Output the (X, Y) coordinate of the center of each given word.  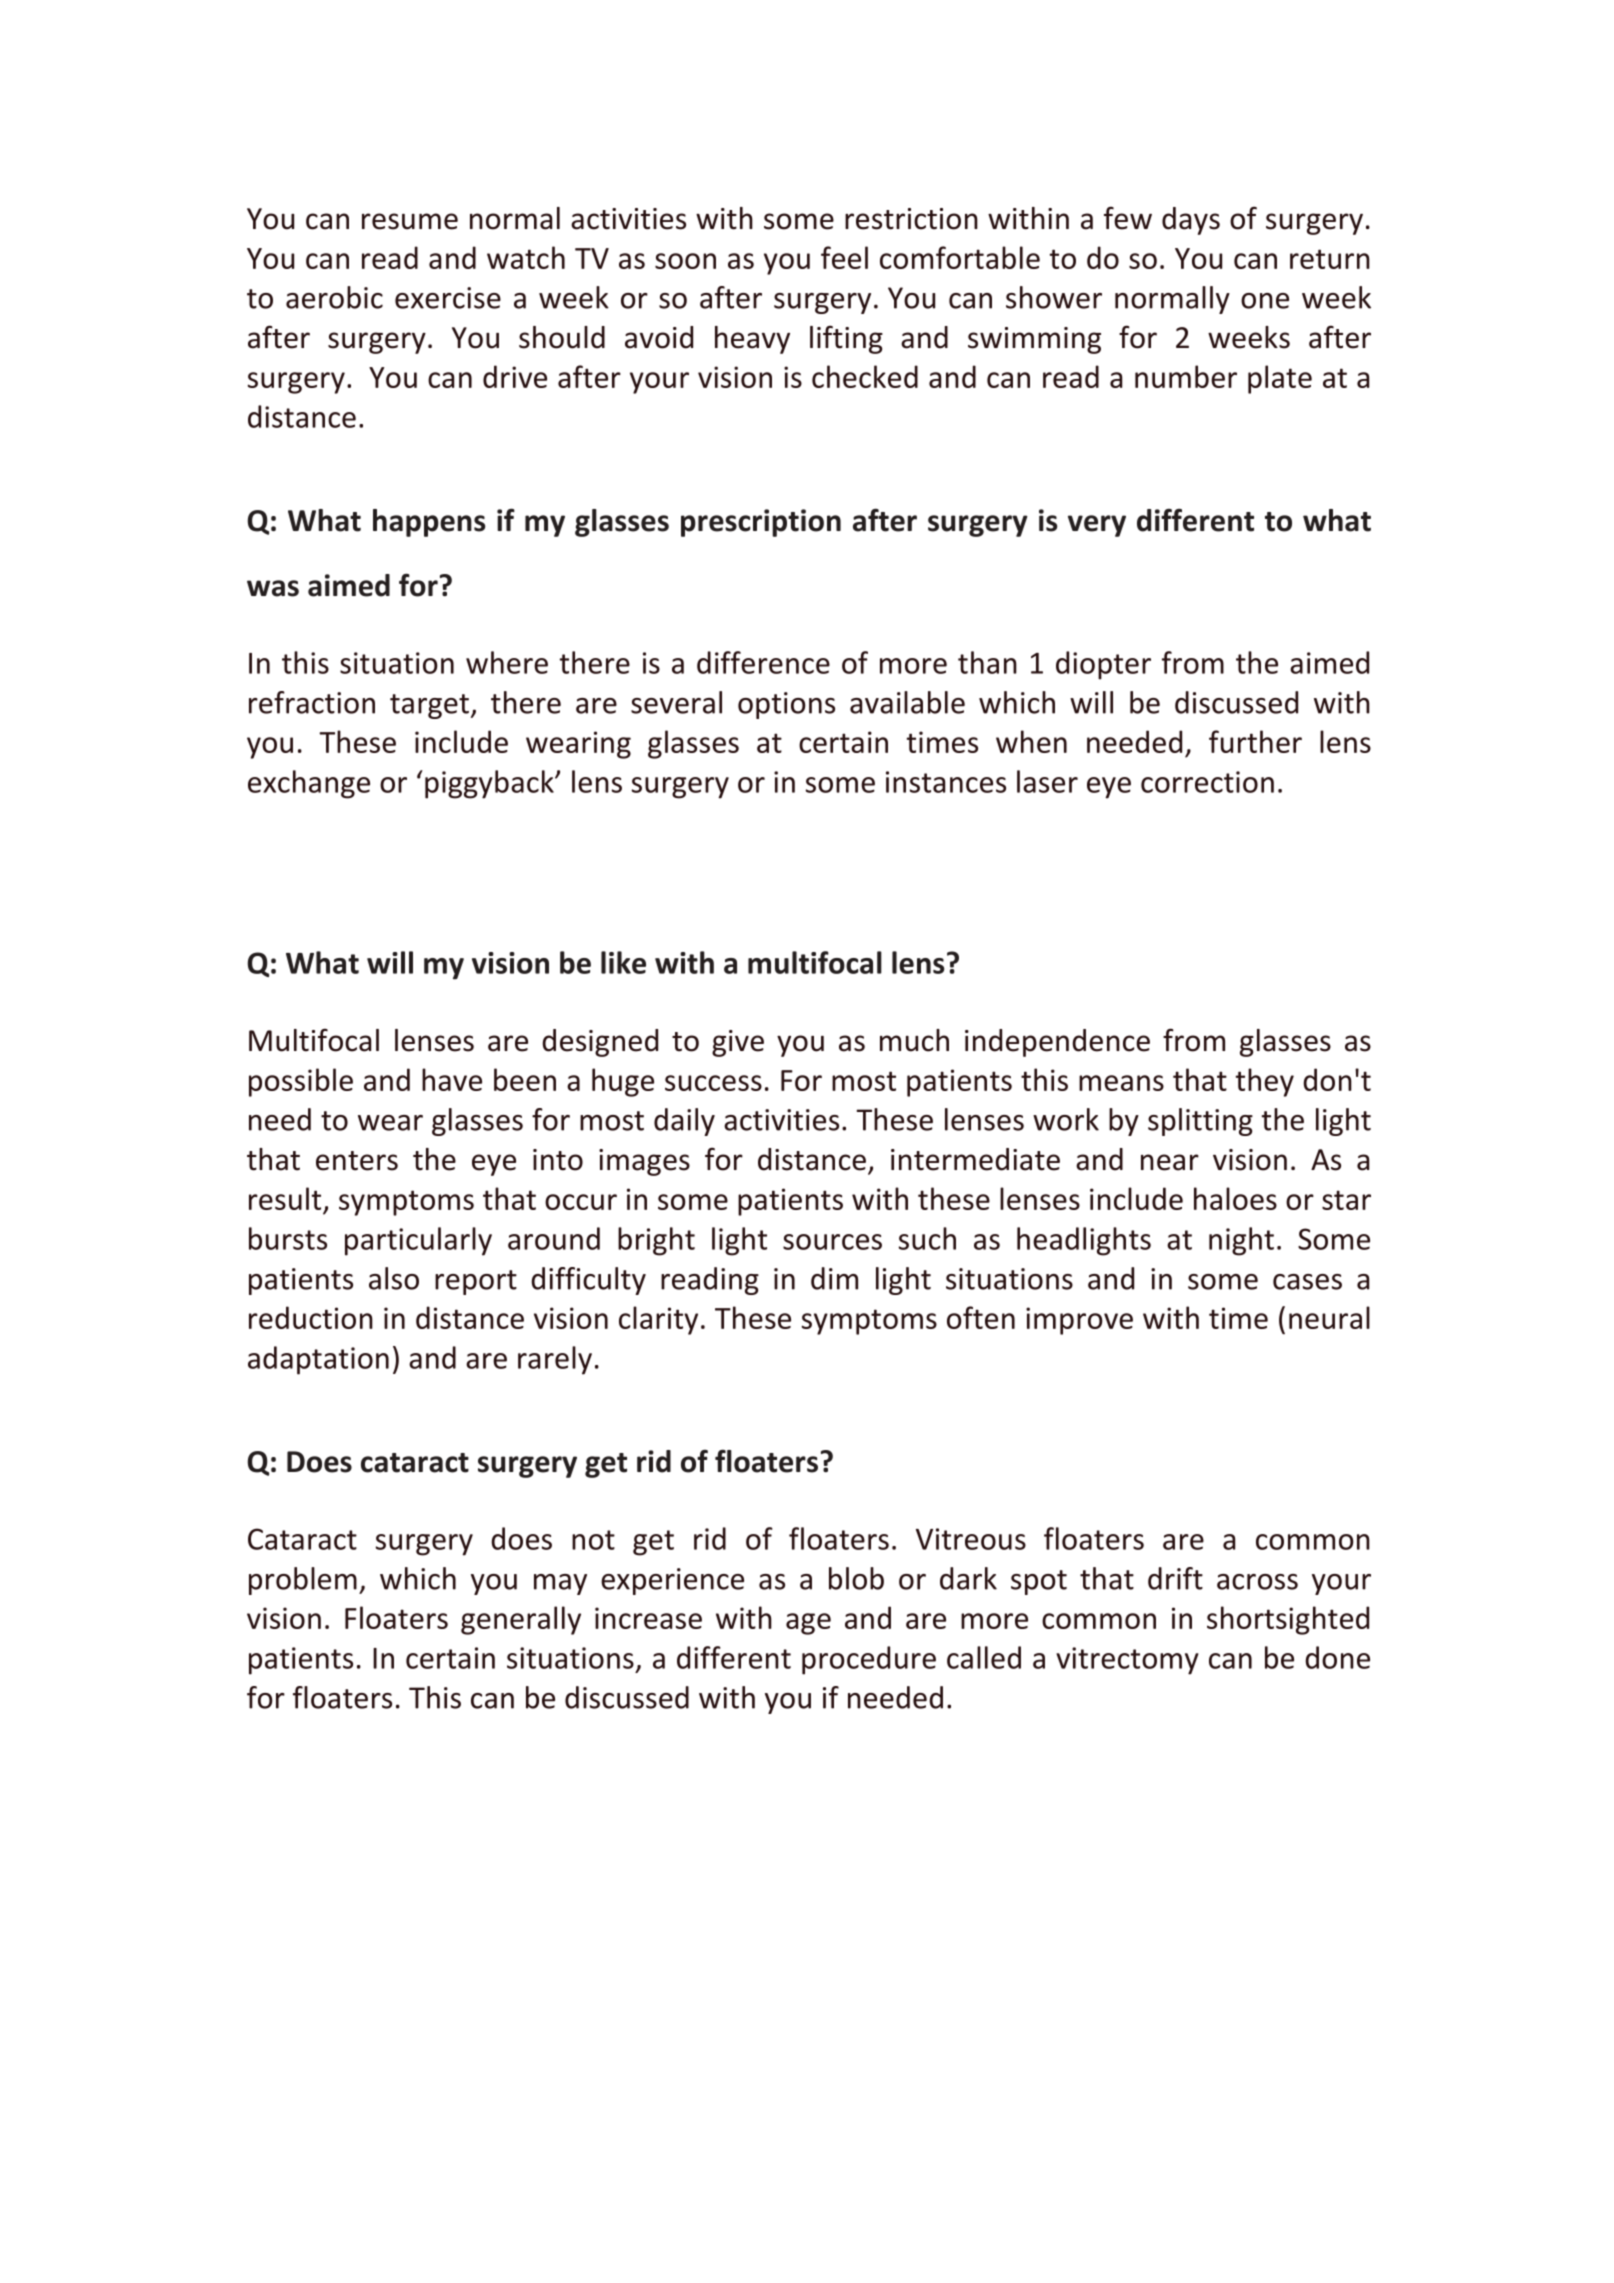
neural (1329, 1317)
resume (410, 221)
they (1265, 1082)
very (1097, 526)
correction (1207, 782)
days (1191, 221)
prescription (761, 523)
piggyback (490, 784)
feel (844, 257)
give (738, 1043)
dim (834, 1278)
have (452, 1079)
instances (946, 782)
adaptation (318, 1360)
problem (303, 1581)
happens (429, 523)
